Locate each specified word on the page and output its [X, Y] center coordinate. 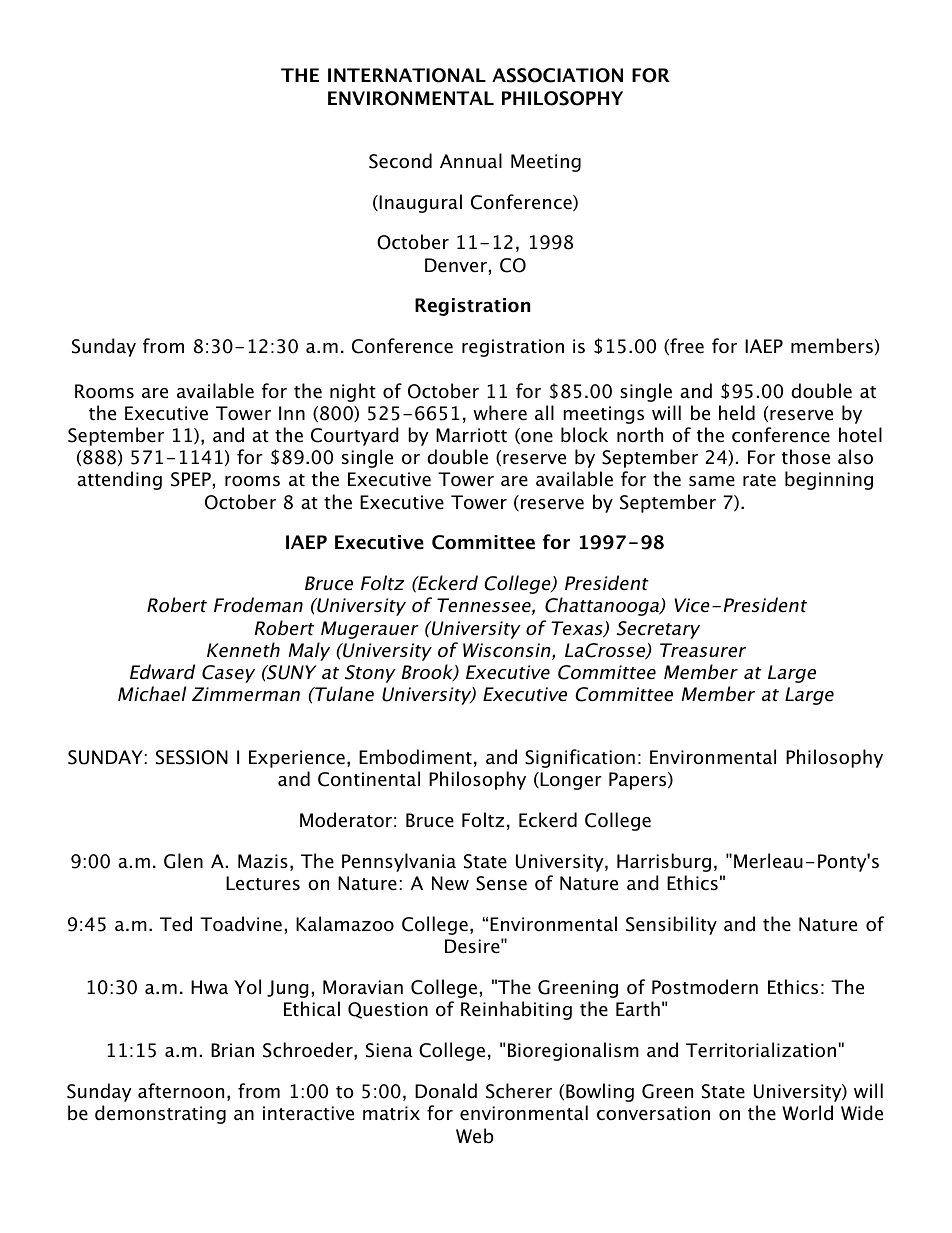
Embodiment [415, 757]
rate [759, 480]
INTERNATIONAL [407, 75]
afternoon [181, 1091]
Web [475, 1136]
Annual [471, 161]
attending [119, 480]
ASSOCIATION [557, 75]
